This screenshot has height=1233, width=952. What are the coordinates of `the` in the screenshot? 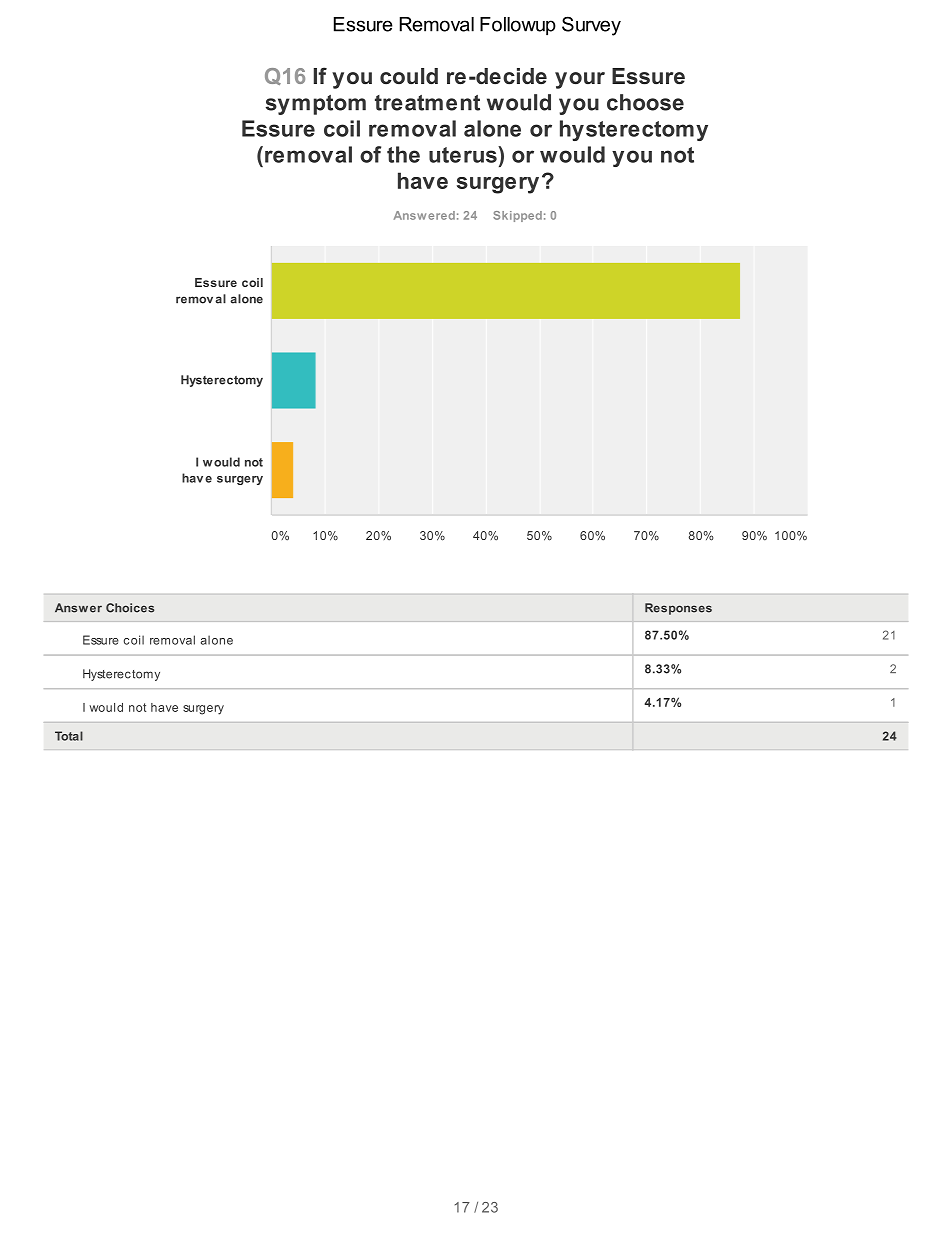 It's located at (403, 154).
